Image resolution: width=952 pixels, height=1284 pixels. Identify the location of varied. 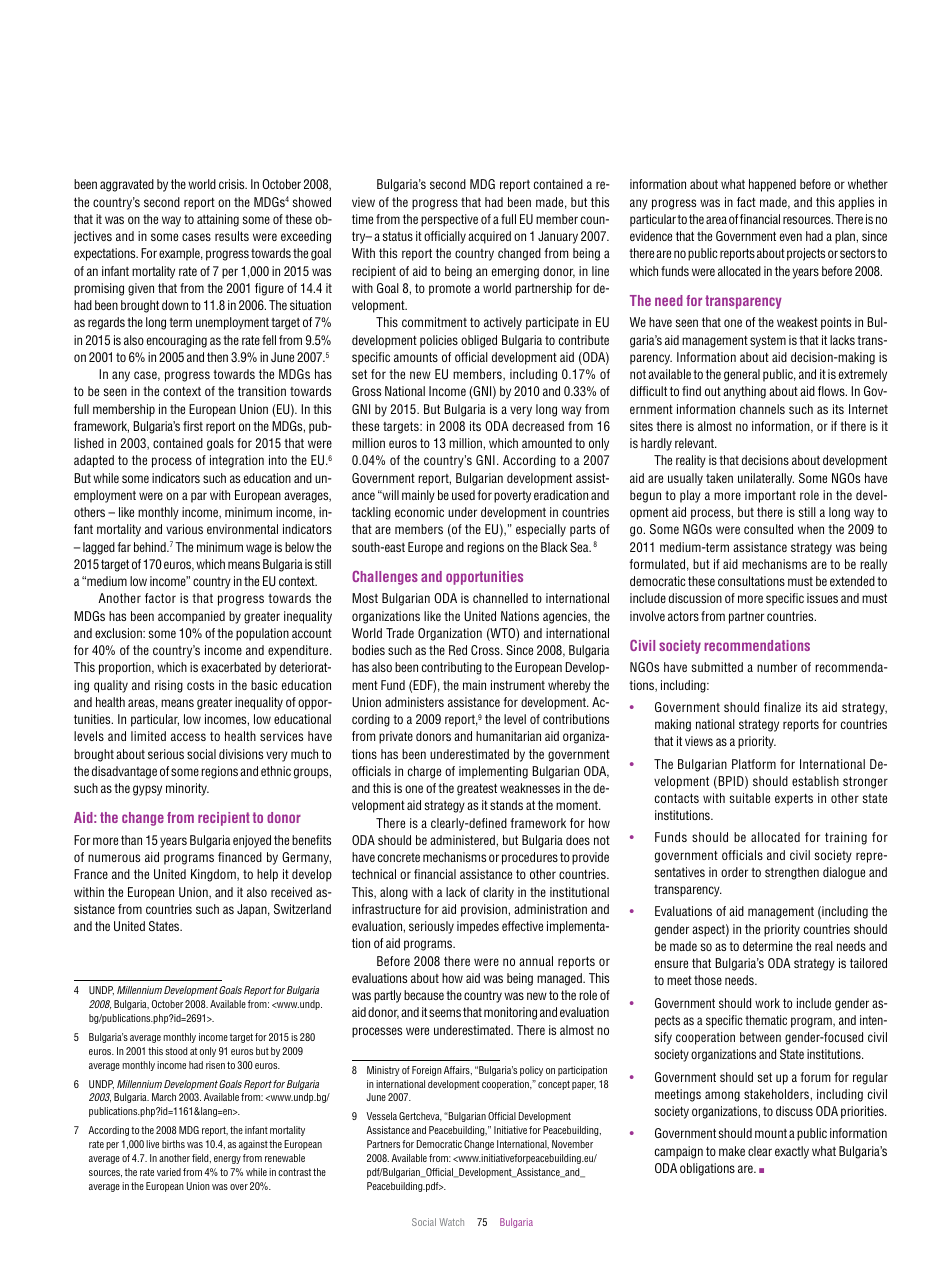
(169, 1172).
